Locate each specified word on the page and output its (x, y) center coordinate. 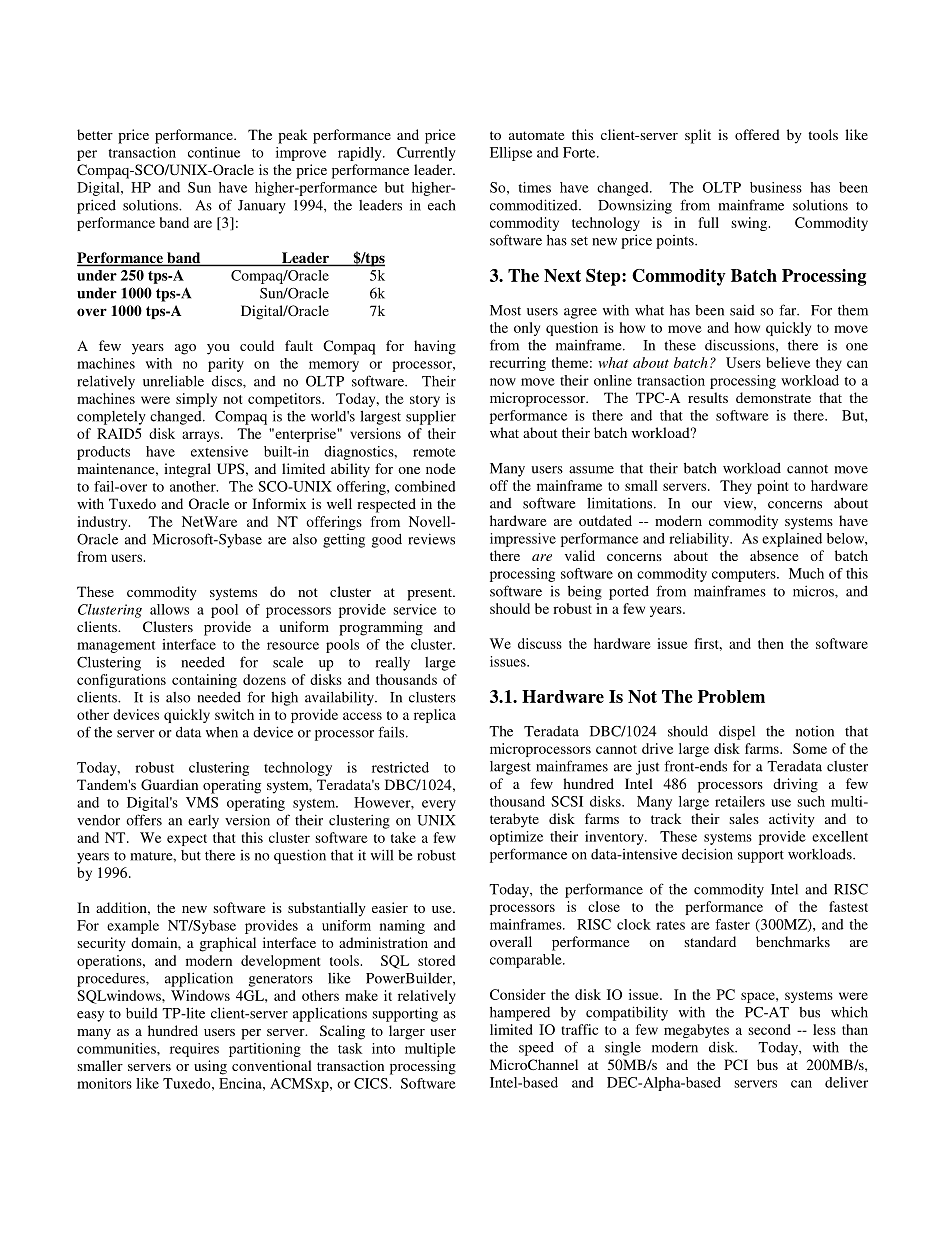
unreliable (173, 381)
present (430, 594)
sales (744, 818)
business (776, 187)
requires (194, 1050)
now (503, 382)
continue (214, 152)
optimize (516, 838)
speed (536, 1049)
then (771, 643)
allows (169, 609)
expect (187, 840)
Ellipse (511, 154)
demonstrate (773, 397)
